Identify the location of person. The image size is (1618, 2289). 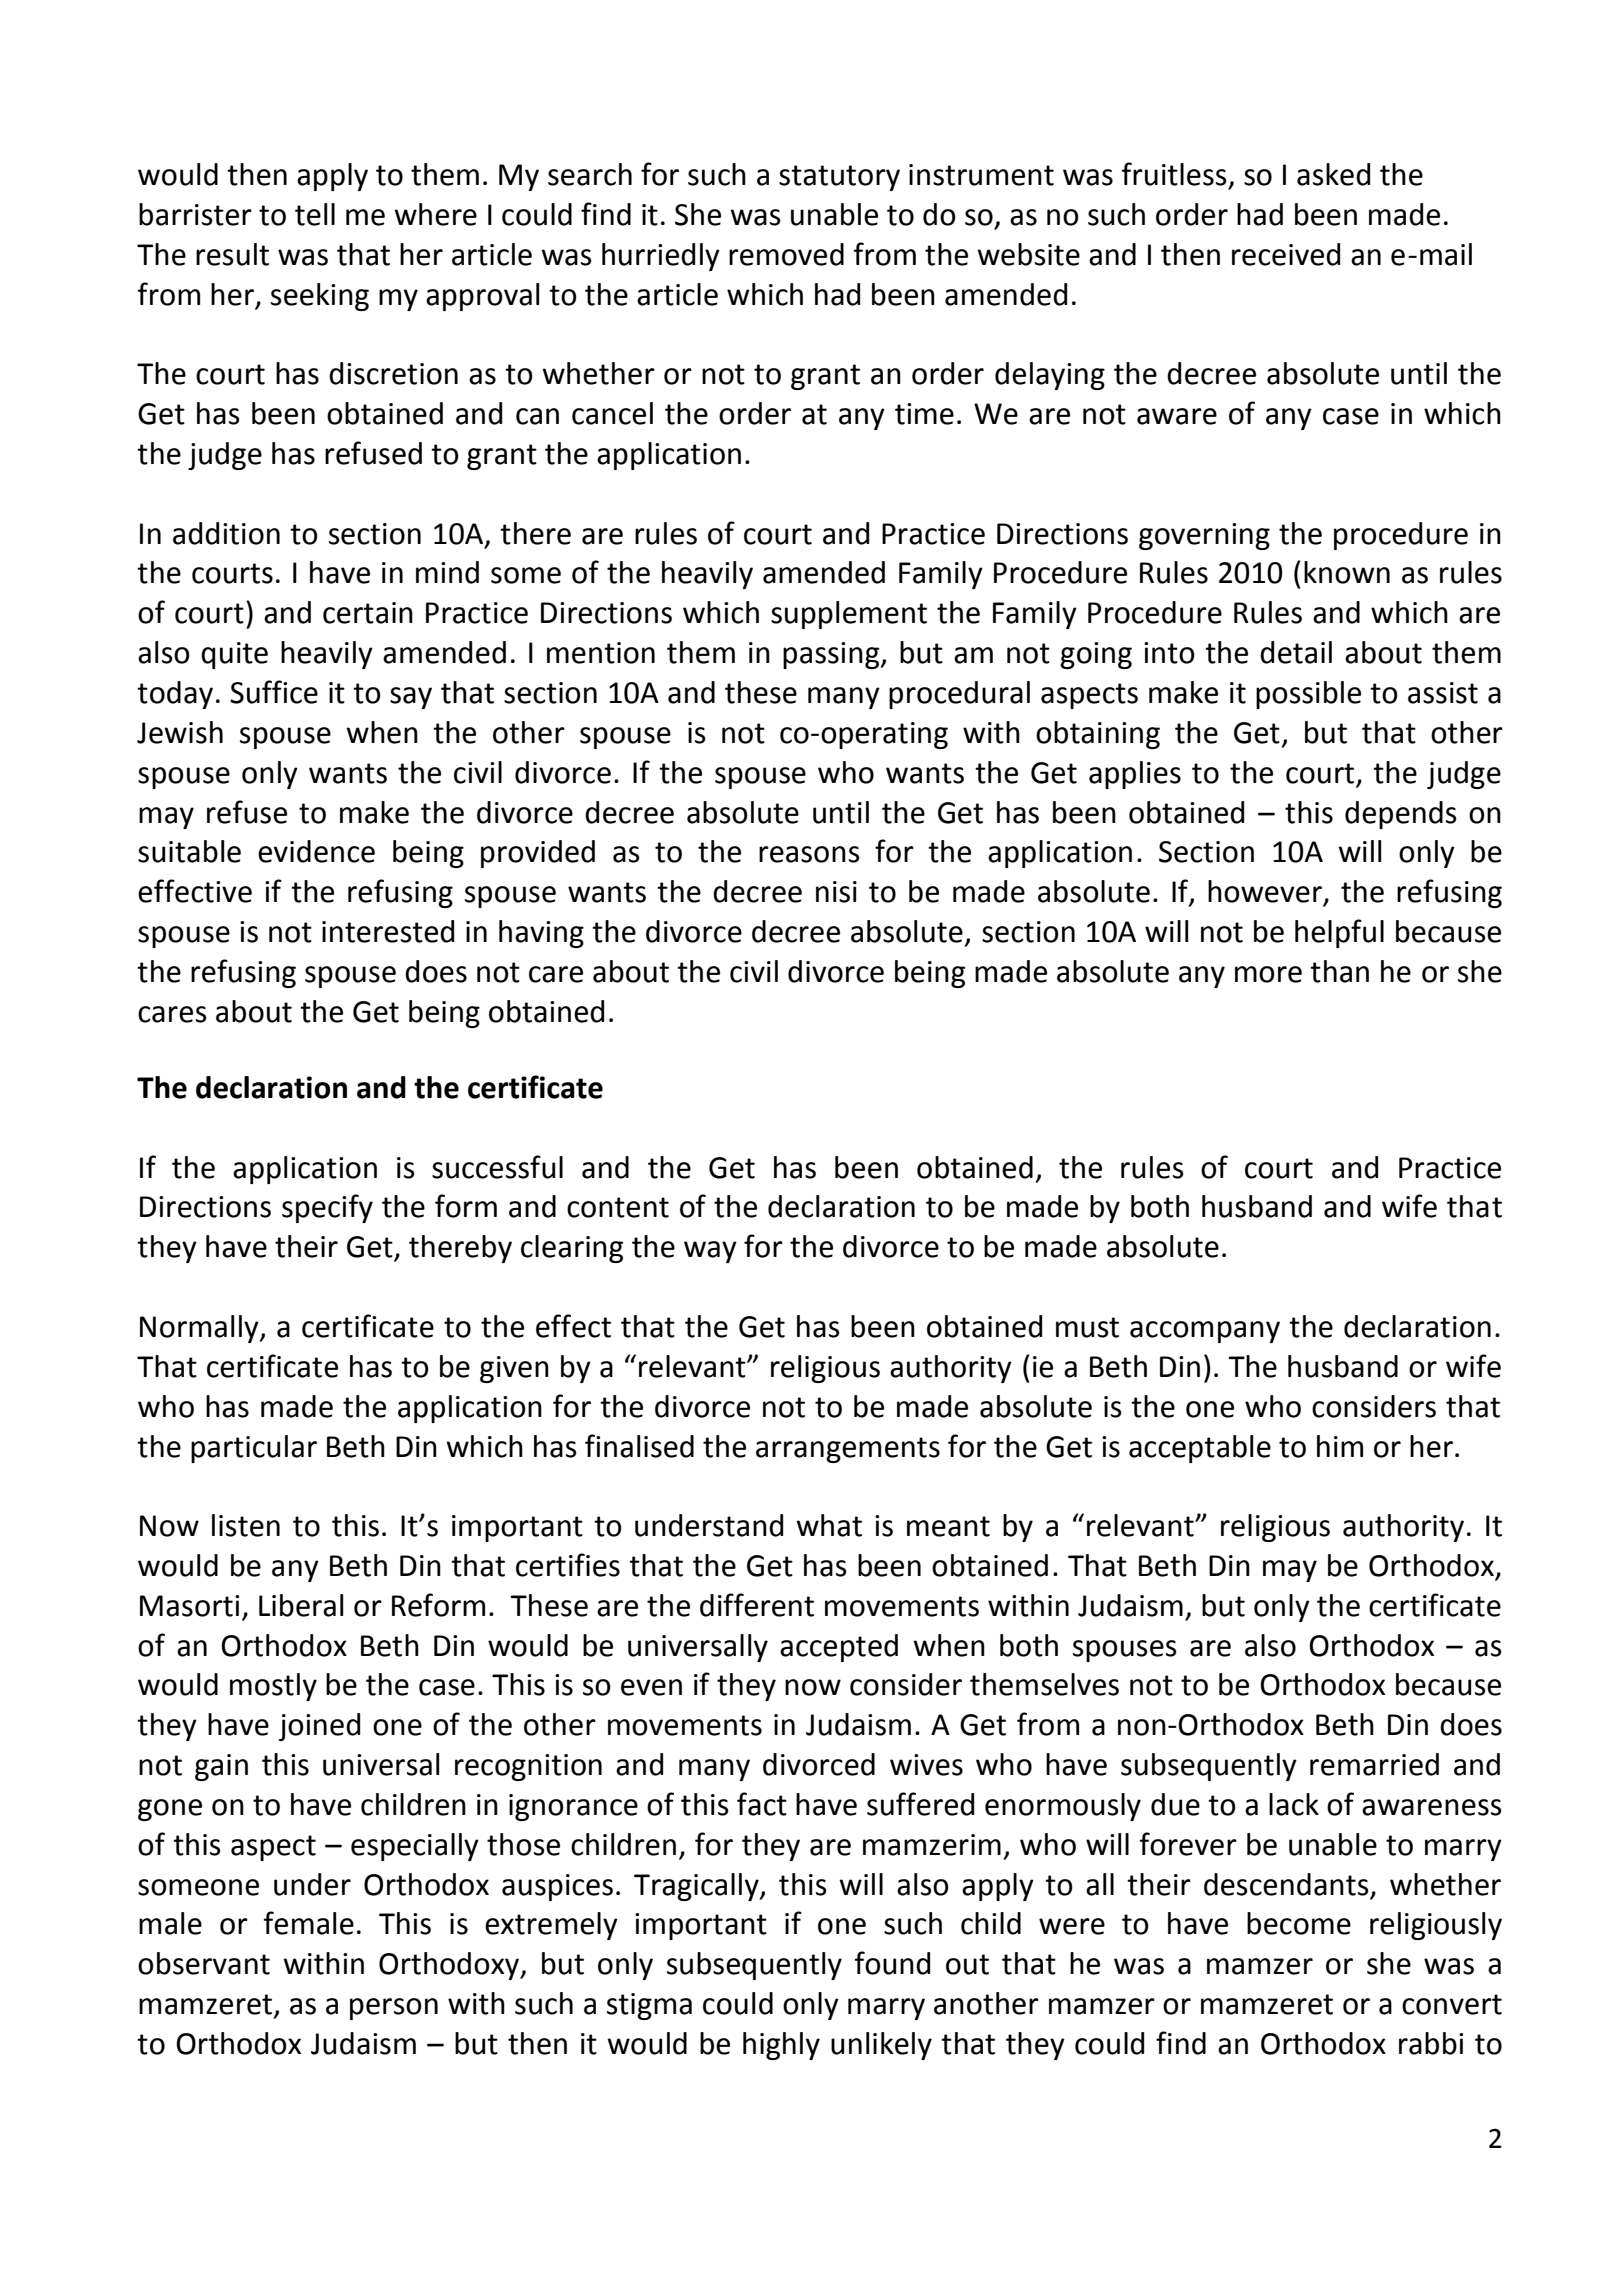
(394, 2009).
